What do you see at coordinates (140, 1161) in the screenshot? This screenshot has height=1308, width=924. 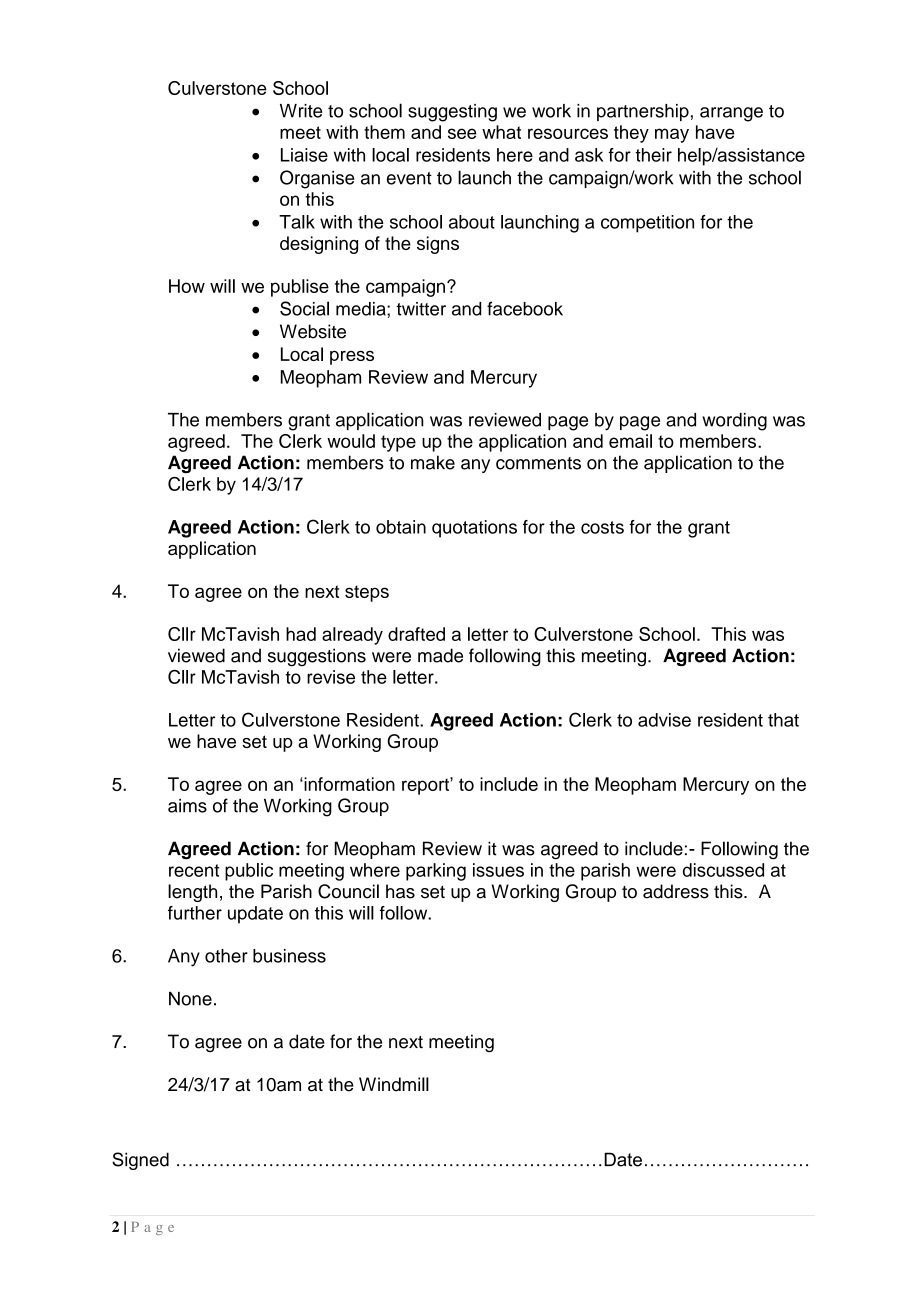 I see `Signed` at bounding box center [140, 1161].
